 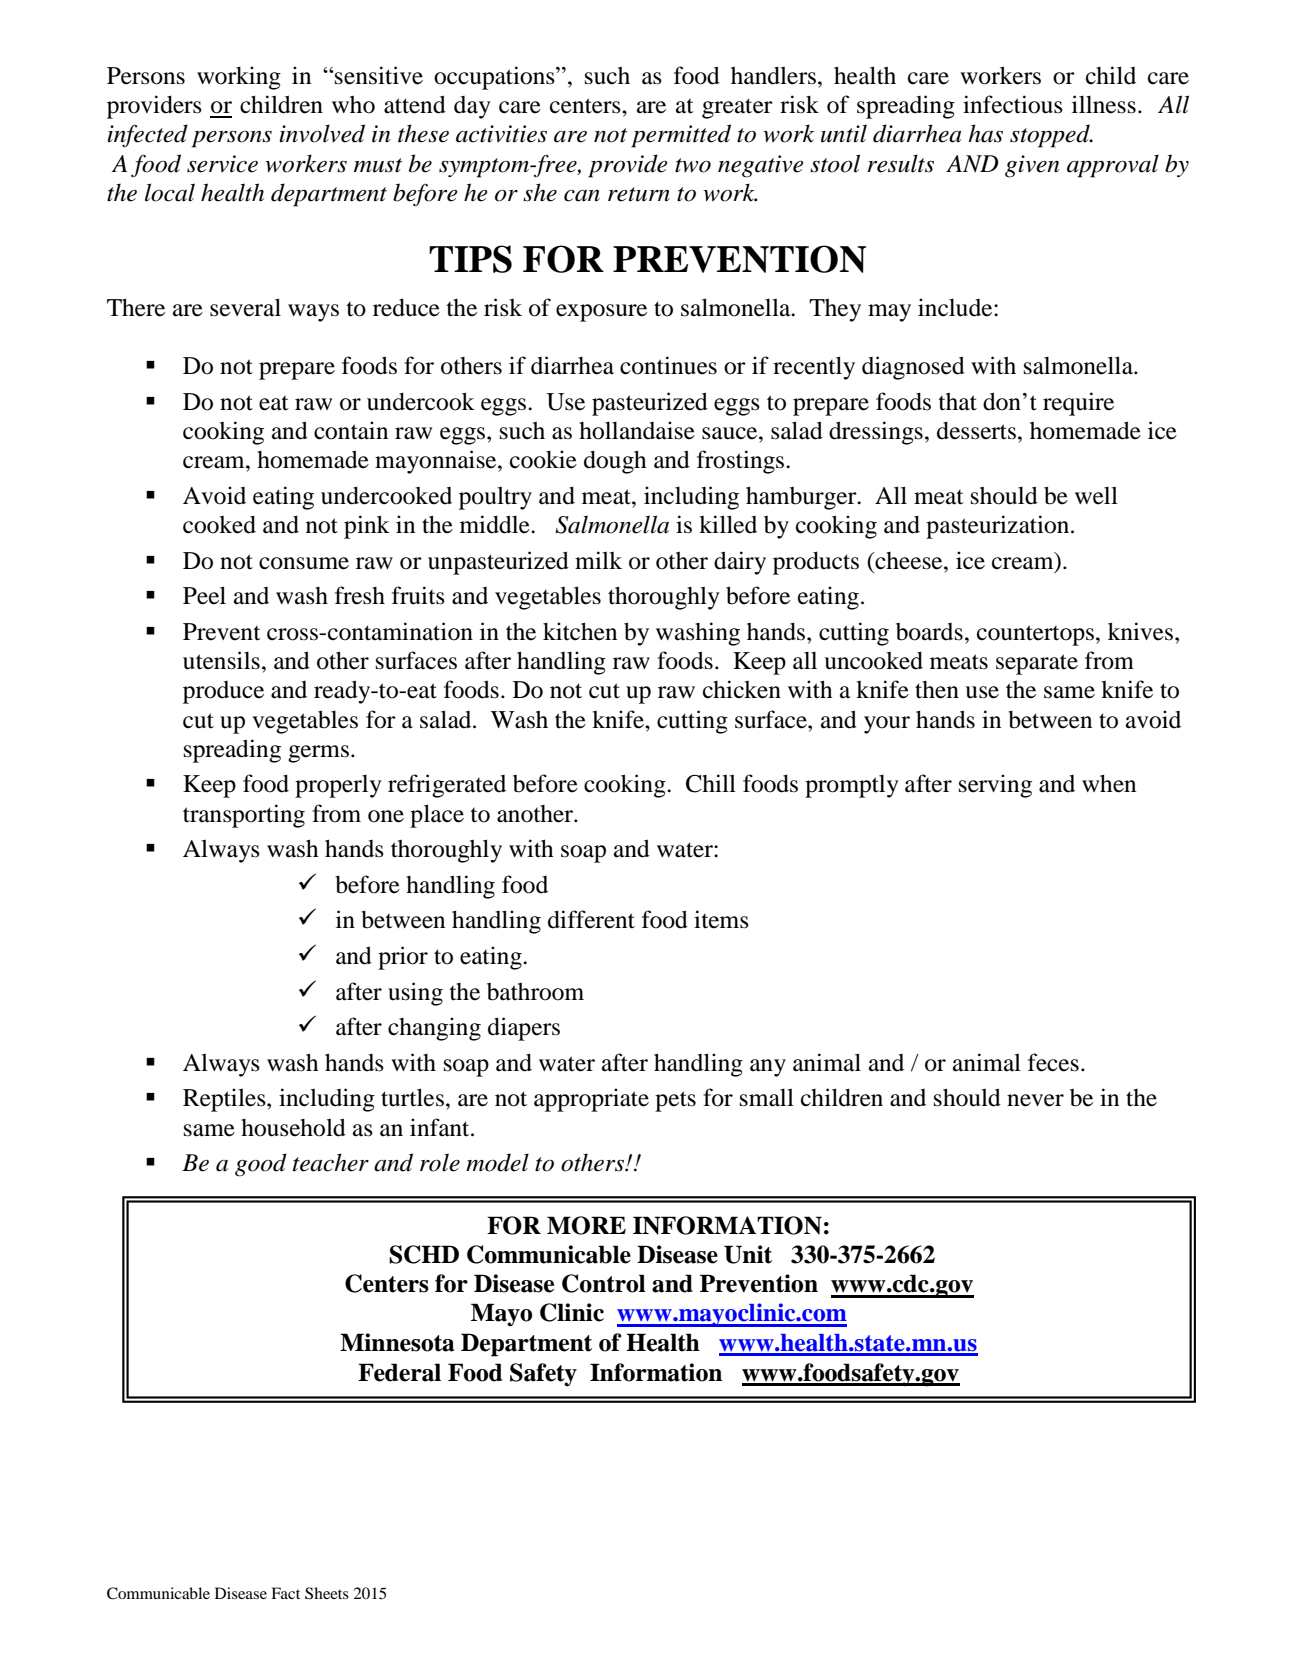 What do you see at coordinates (327, 1593) in the image?
I see `Sheets` at bounding box center [327, 1593].
